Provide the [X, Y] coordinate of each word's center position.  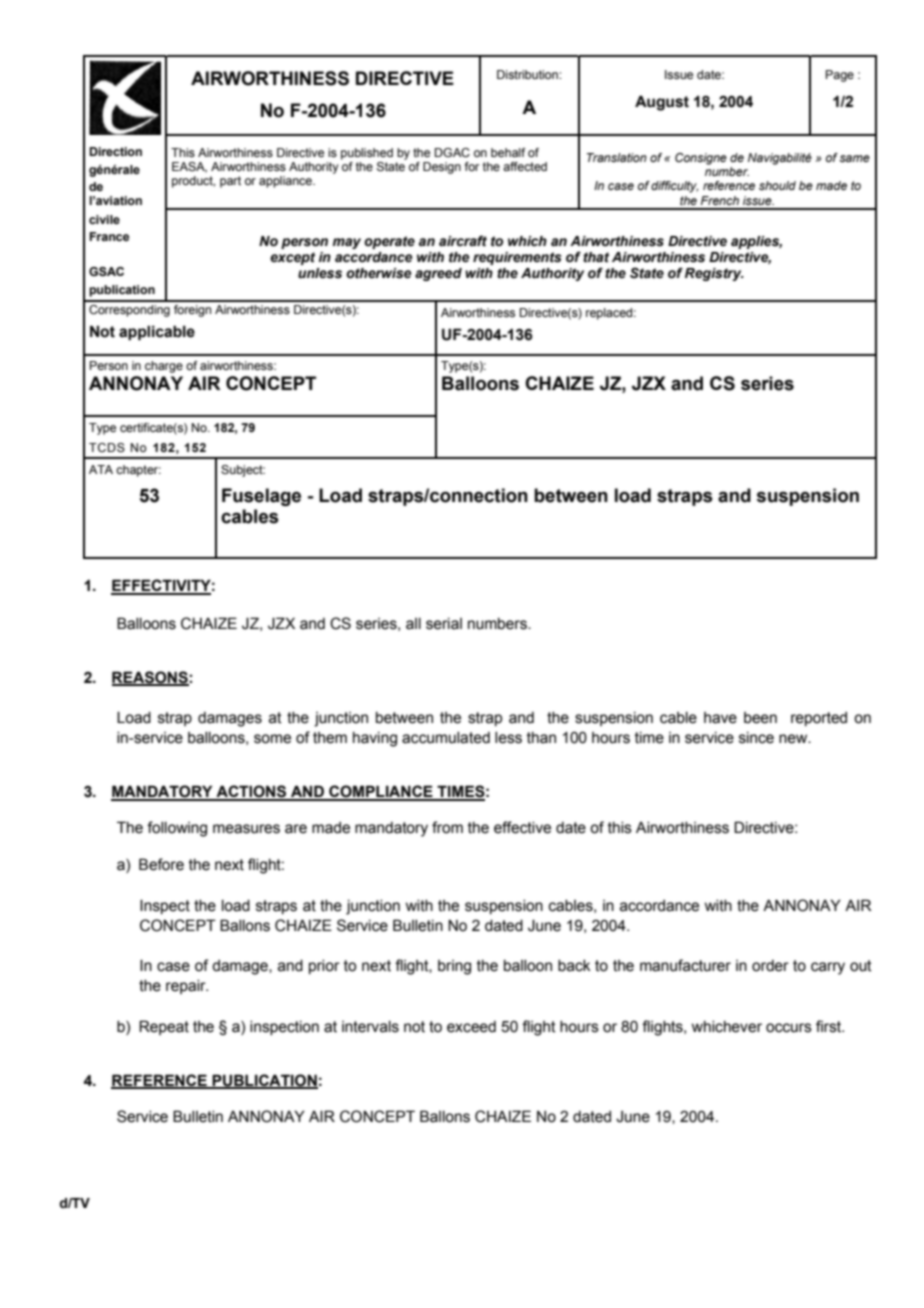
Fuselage [261, 497]
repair [187, 987]
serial [444, 624]
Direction [115, 151]
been [760, 718]
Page [840, 76]
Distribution [528, 74]
